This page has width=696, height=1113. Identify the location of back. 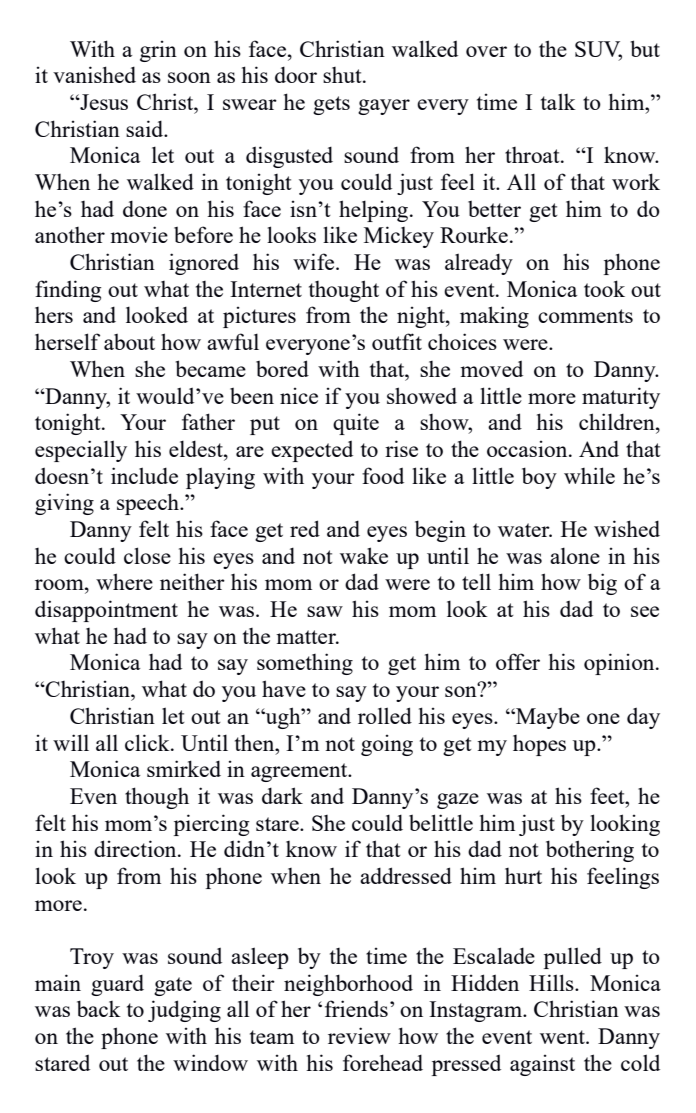
(99, 1008).
